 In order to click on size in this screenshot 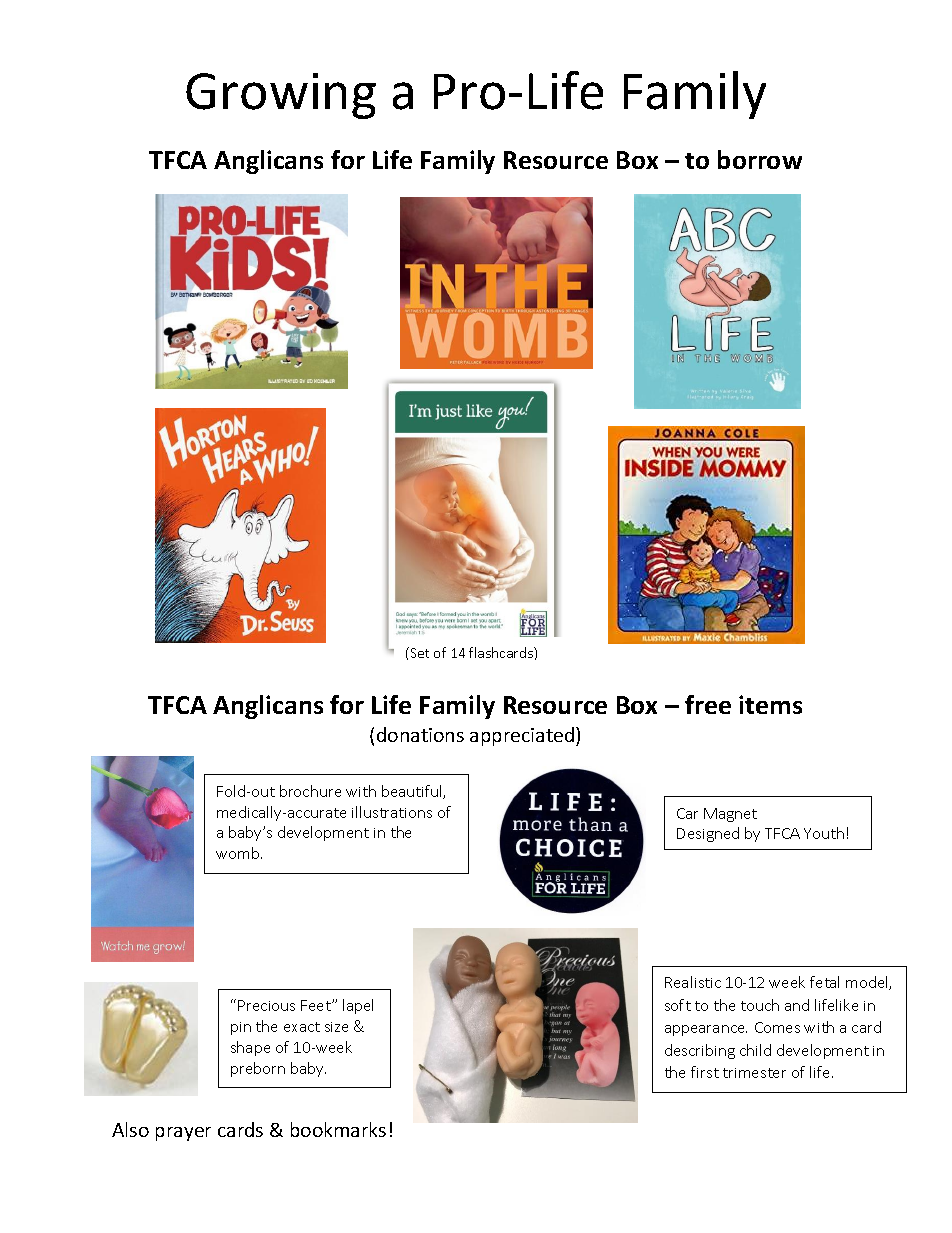, I will do `click(336, 1027)`.
